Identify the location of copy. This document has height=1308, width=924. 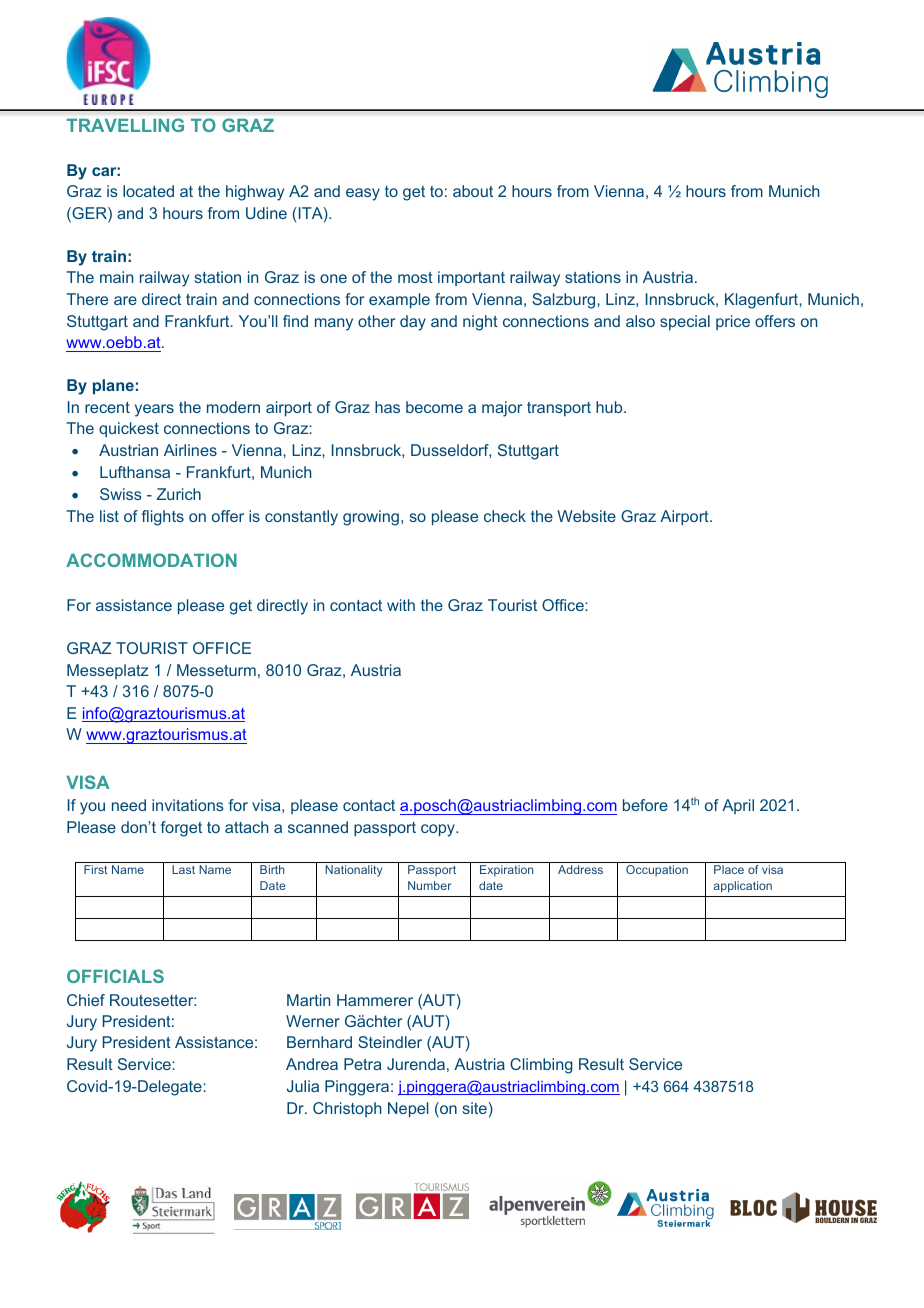
(439, 830).
